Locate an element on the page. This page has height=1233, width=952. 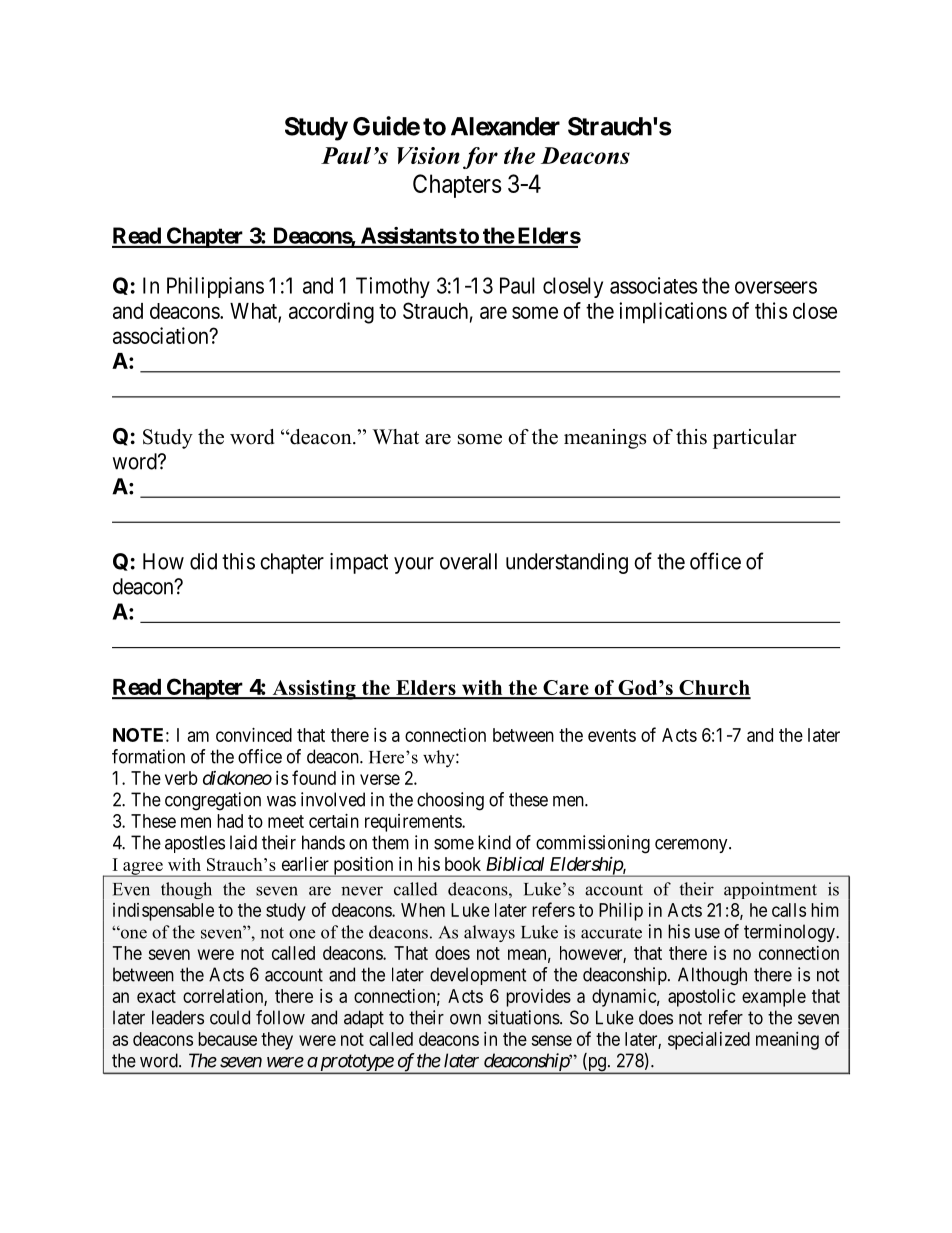
overall is located at coordinates (468, 561).
